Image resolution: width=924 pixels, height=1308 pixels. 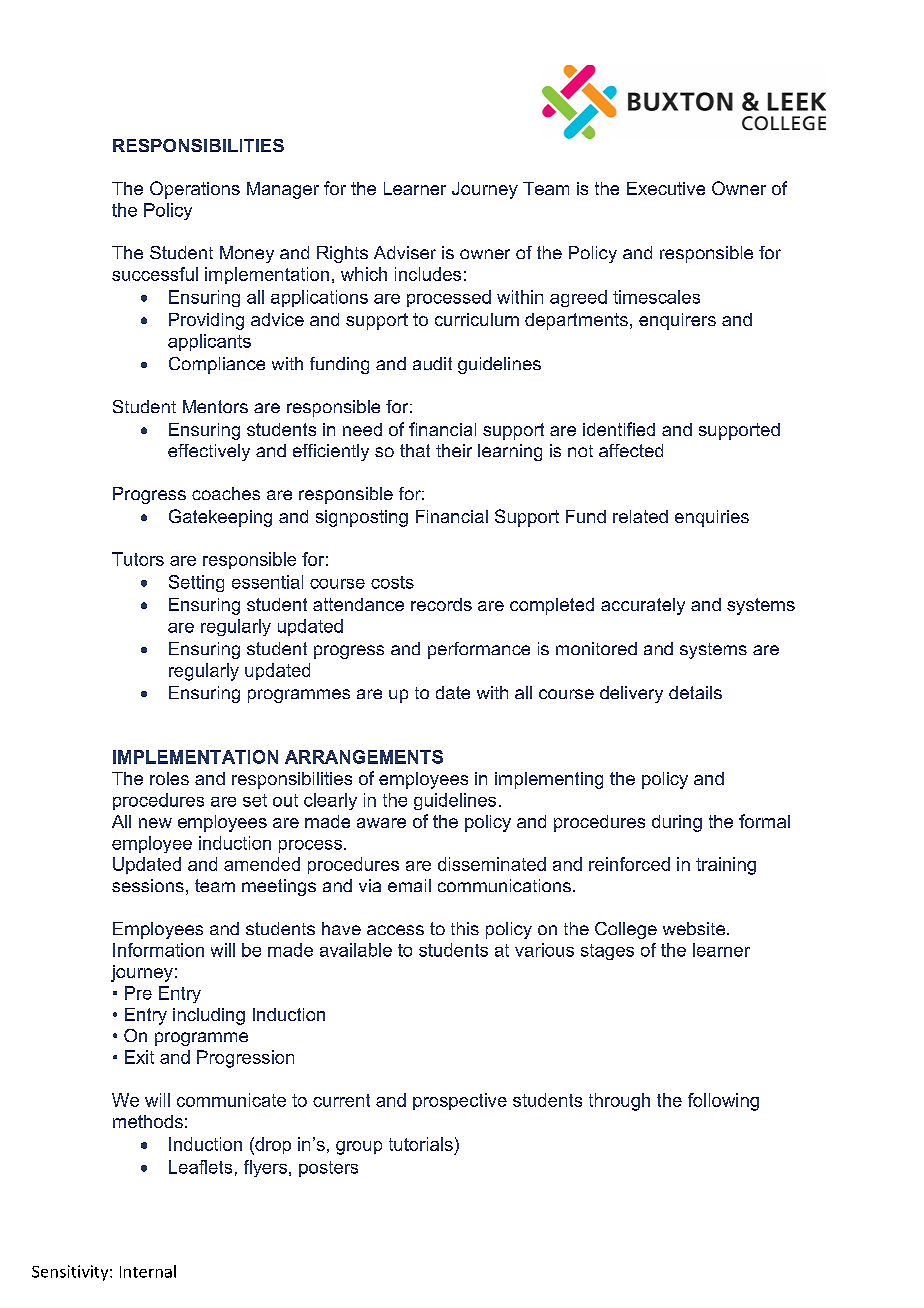 I want to click on ARRANGEMENTS, so click(x=364, y=757).
